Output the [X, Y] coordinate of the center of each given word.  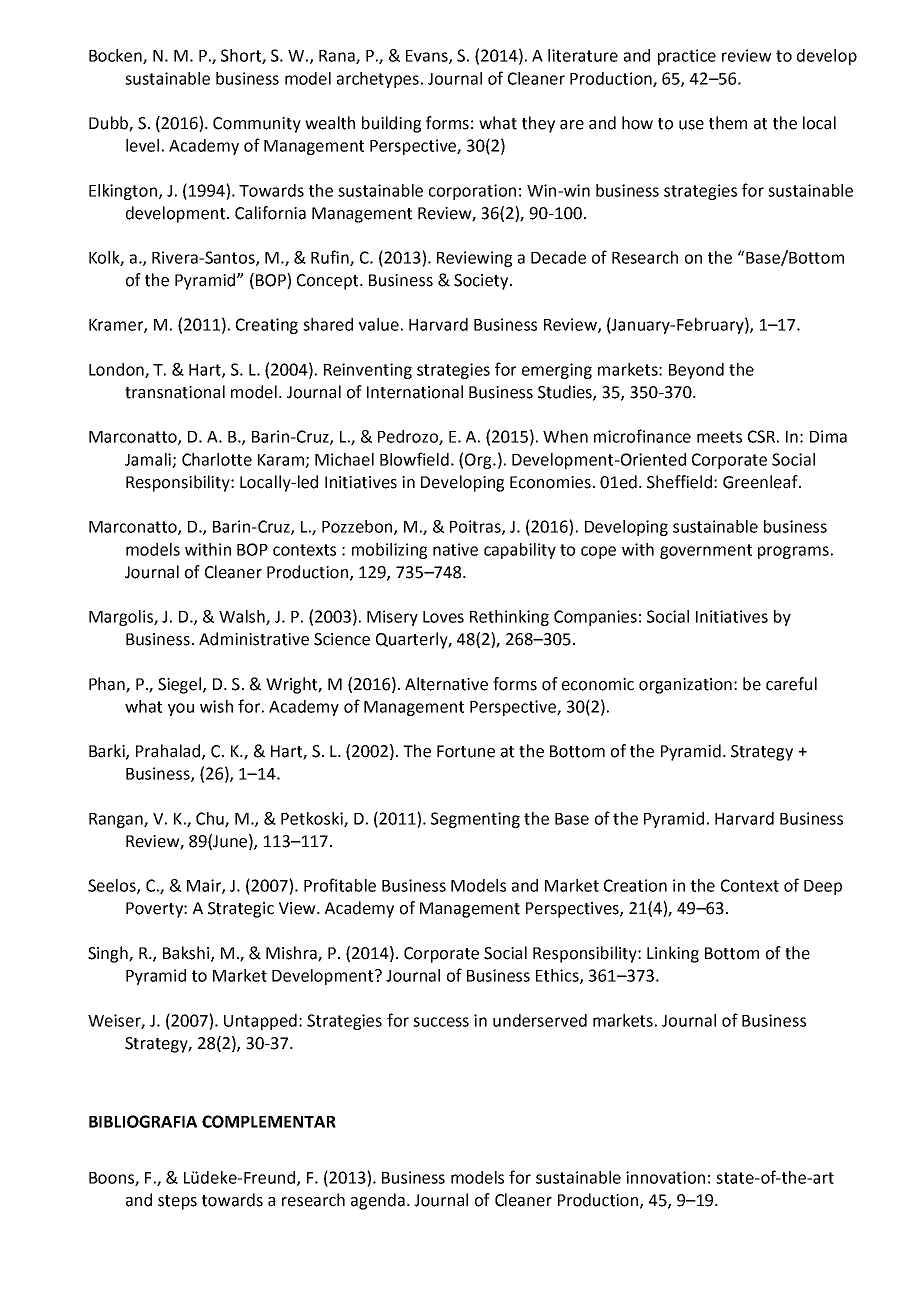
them [728, 123]
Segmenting [475, 820]
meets [719, 437]
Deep [823, 887]
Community [257, 125]
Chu [211, 819]
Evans [428, 57]
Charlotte [217, 459]
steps [177, 1202]
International [415, 392]
